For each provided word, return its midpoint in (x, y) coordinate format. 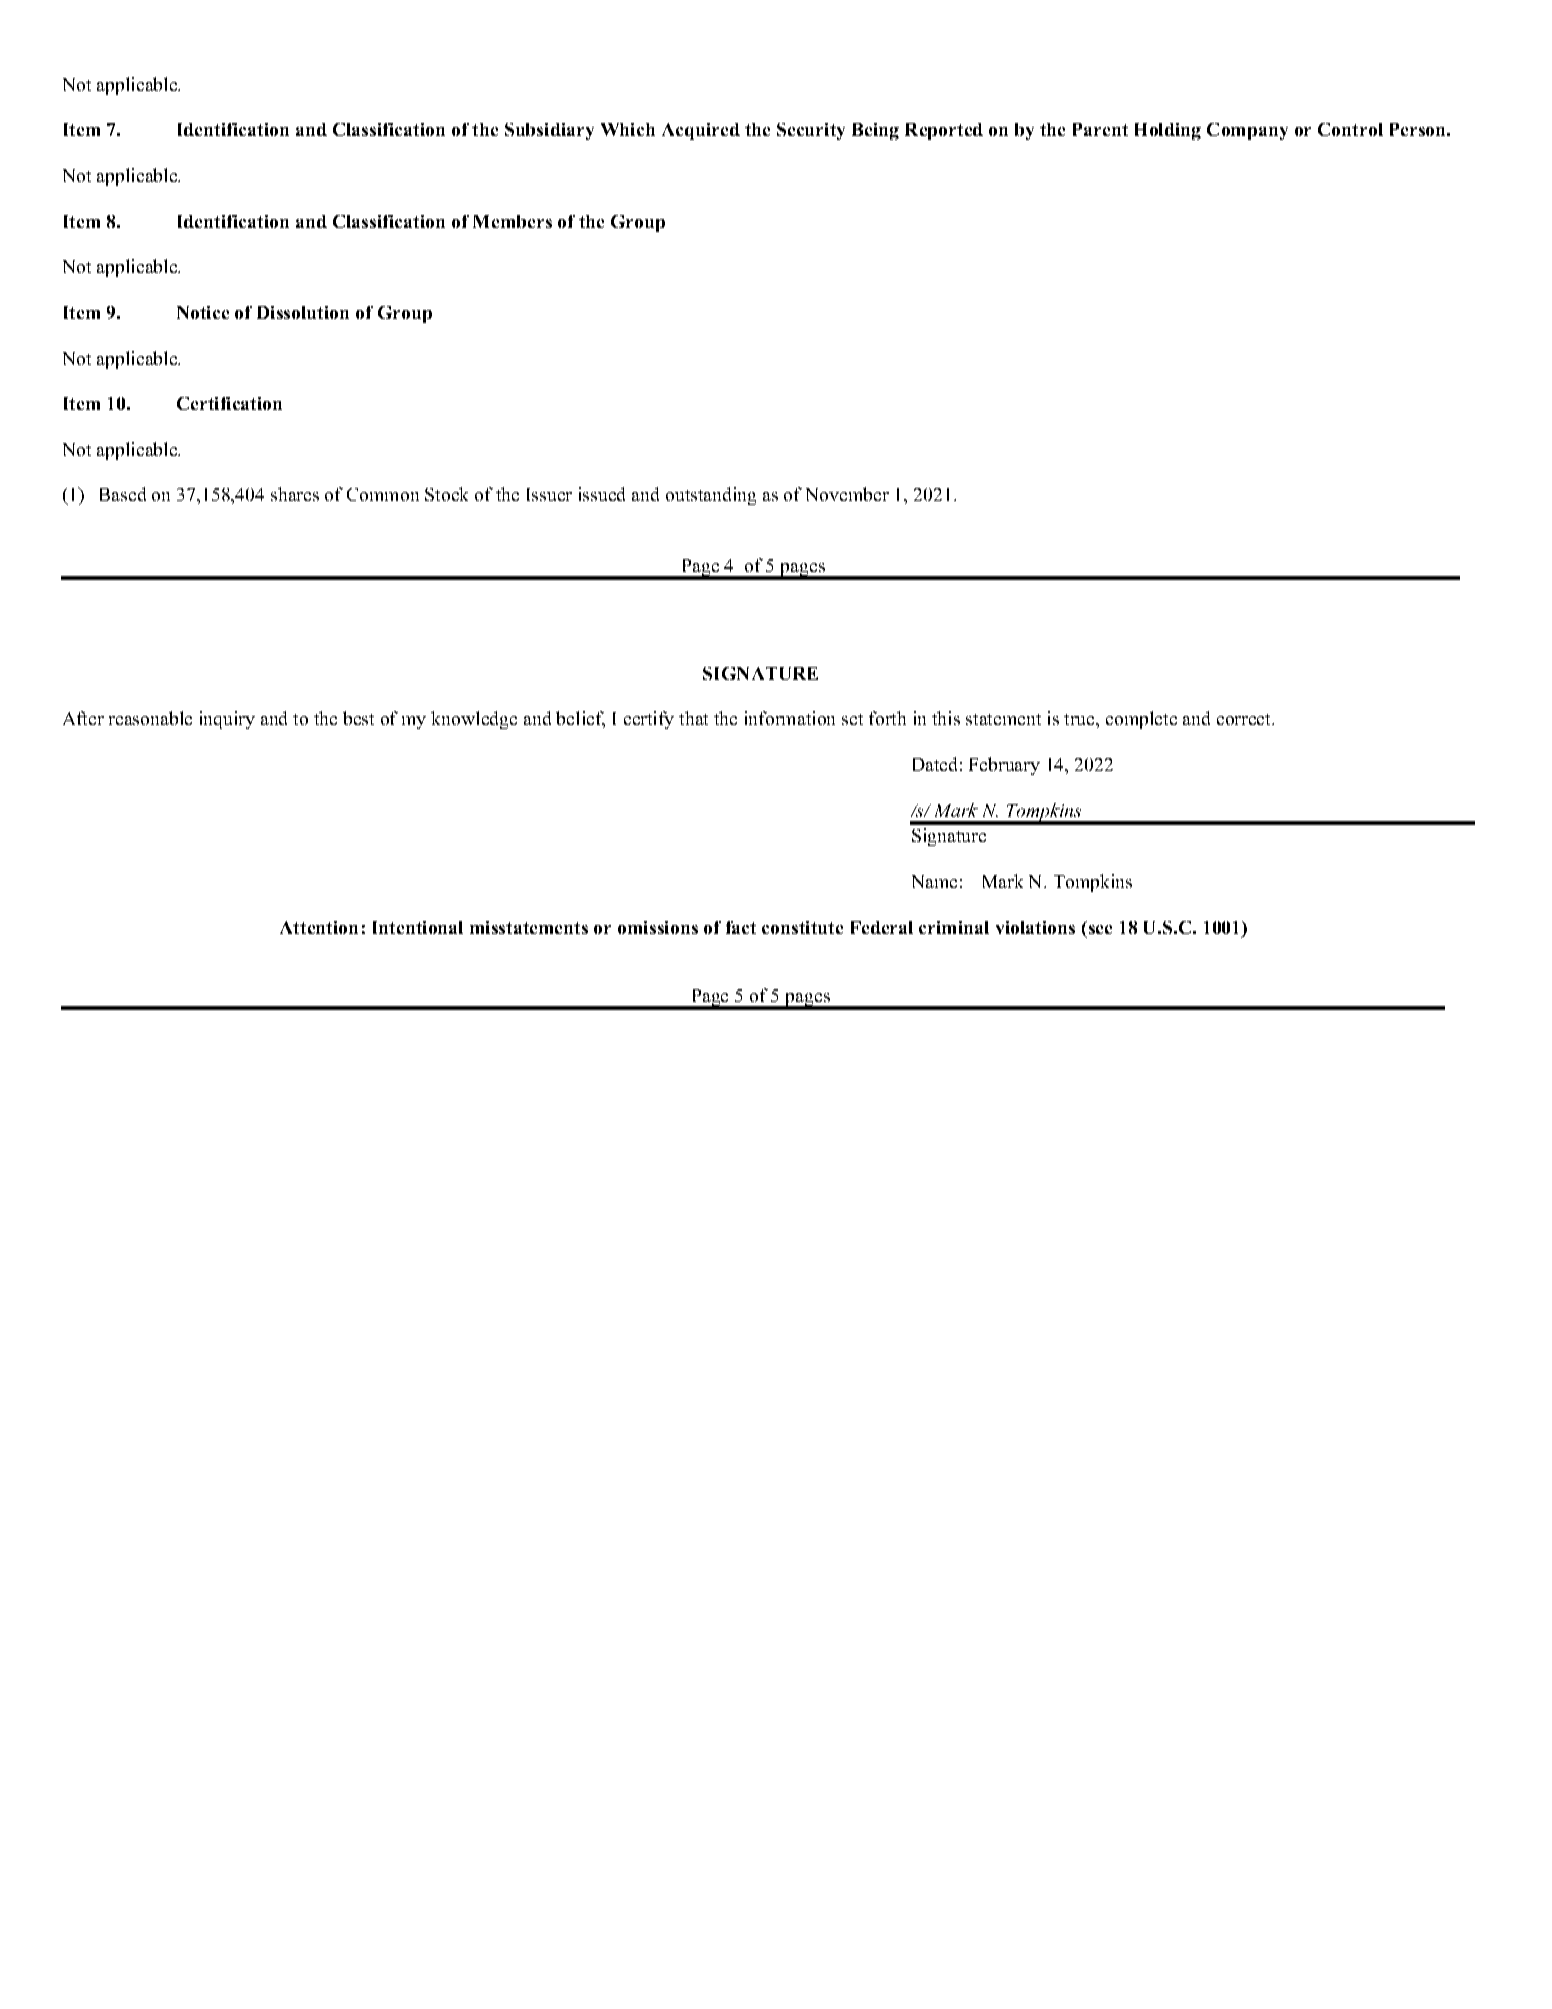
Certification (229, 403)
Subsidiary (549, 131)
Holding (1168, 131)
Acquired (701, 131)
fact (741, 927)
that (693, 718)
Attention (319, 927)
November (847, 494)
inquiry (227, 720)
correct (1245, 719)
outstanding (711, 496)
